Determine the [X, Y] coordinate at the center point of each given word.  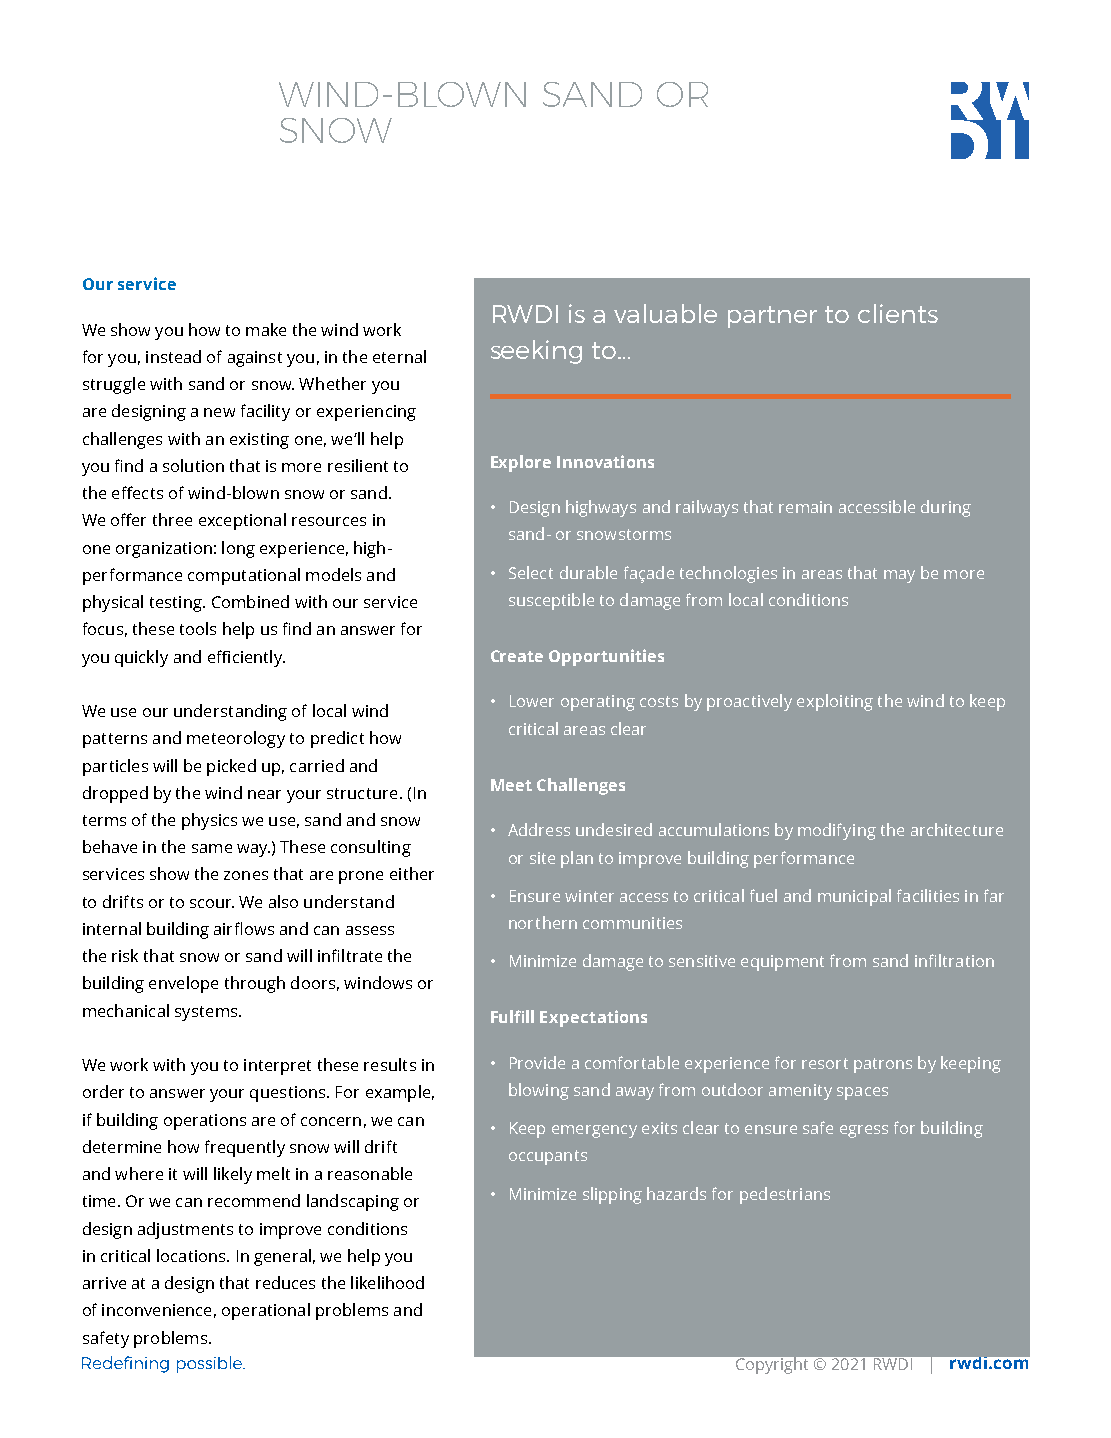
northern [543, 922]
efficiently [246, 658]
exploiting [835, 702]
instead [173, 356]
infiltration [954, 960]
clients [898, 313]
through [255, 984]
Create [517, 656]
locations [192, 1255]
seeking [536, 352]
